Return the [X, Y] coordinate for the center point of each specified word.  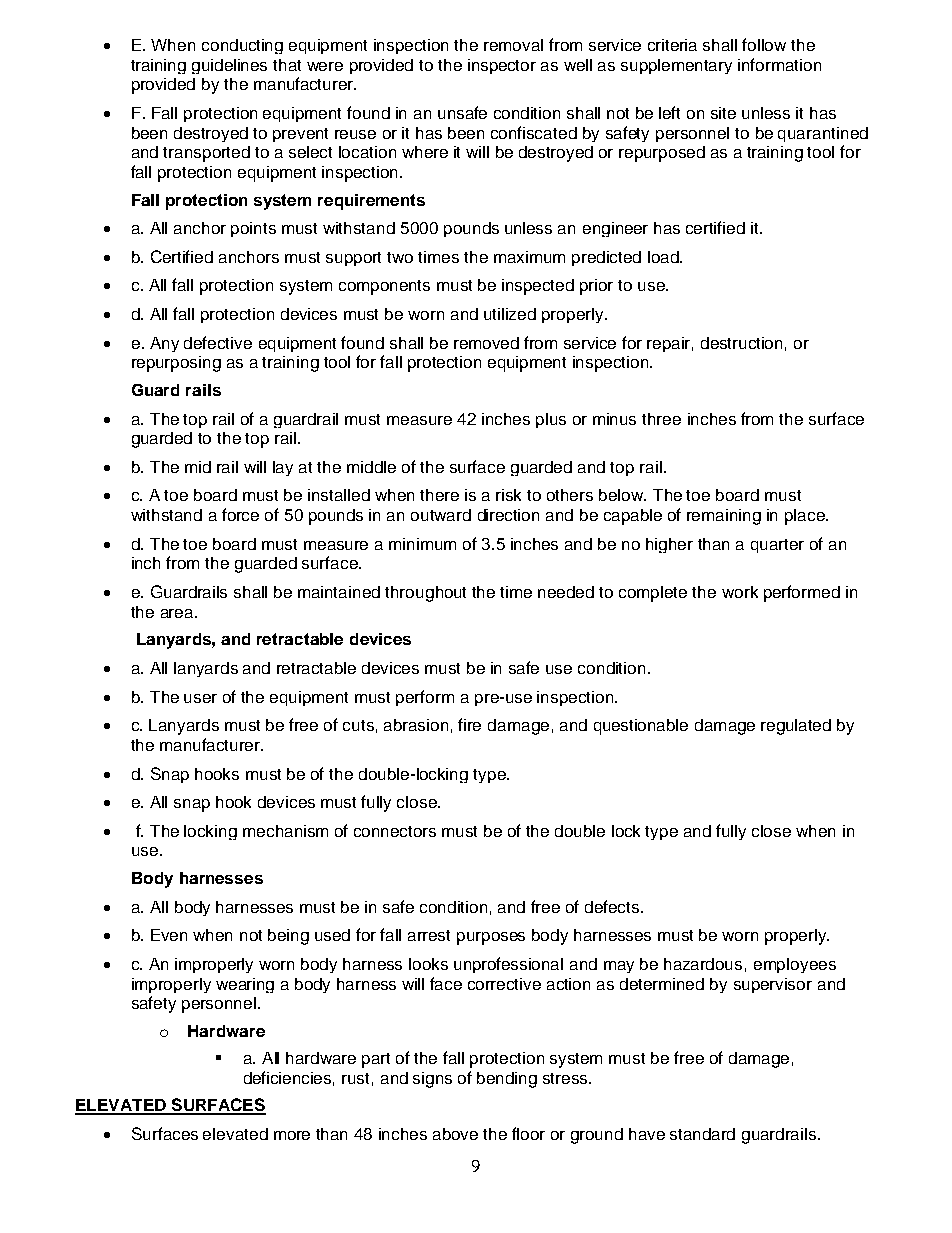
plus [551, 420]
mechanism [285, 831]
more [292, 1135]
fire [469, 724]
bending [507, 1080]
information [779, 64]
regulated [796, 727]
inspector [502, 66]
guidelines [229, 66]
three [661, 419]
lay [283, 468]
